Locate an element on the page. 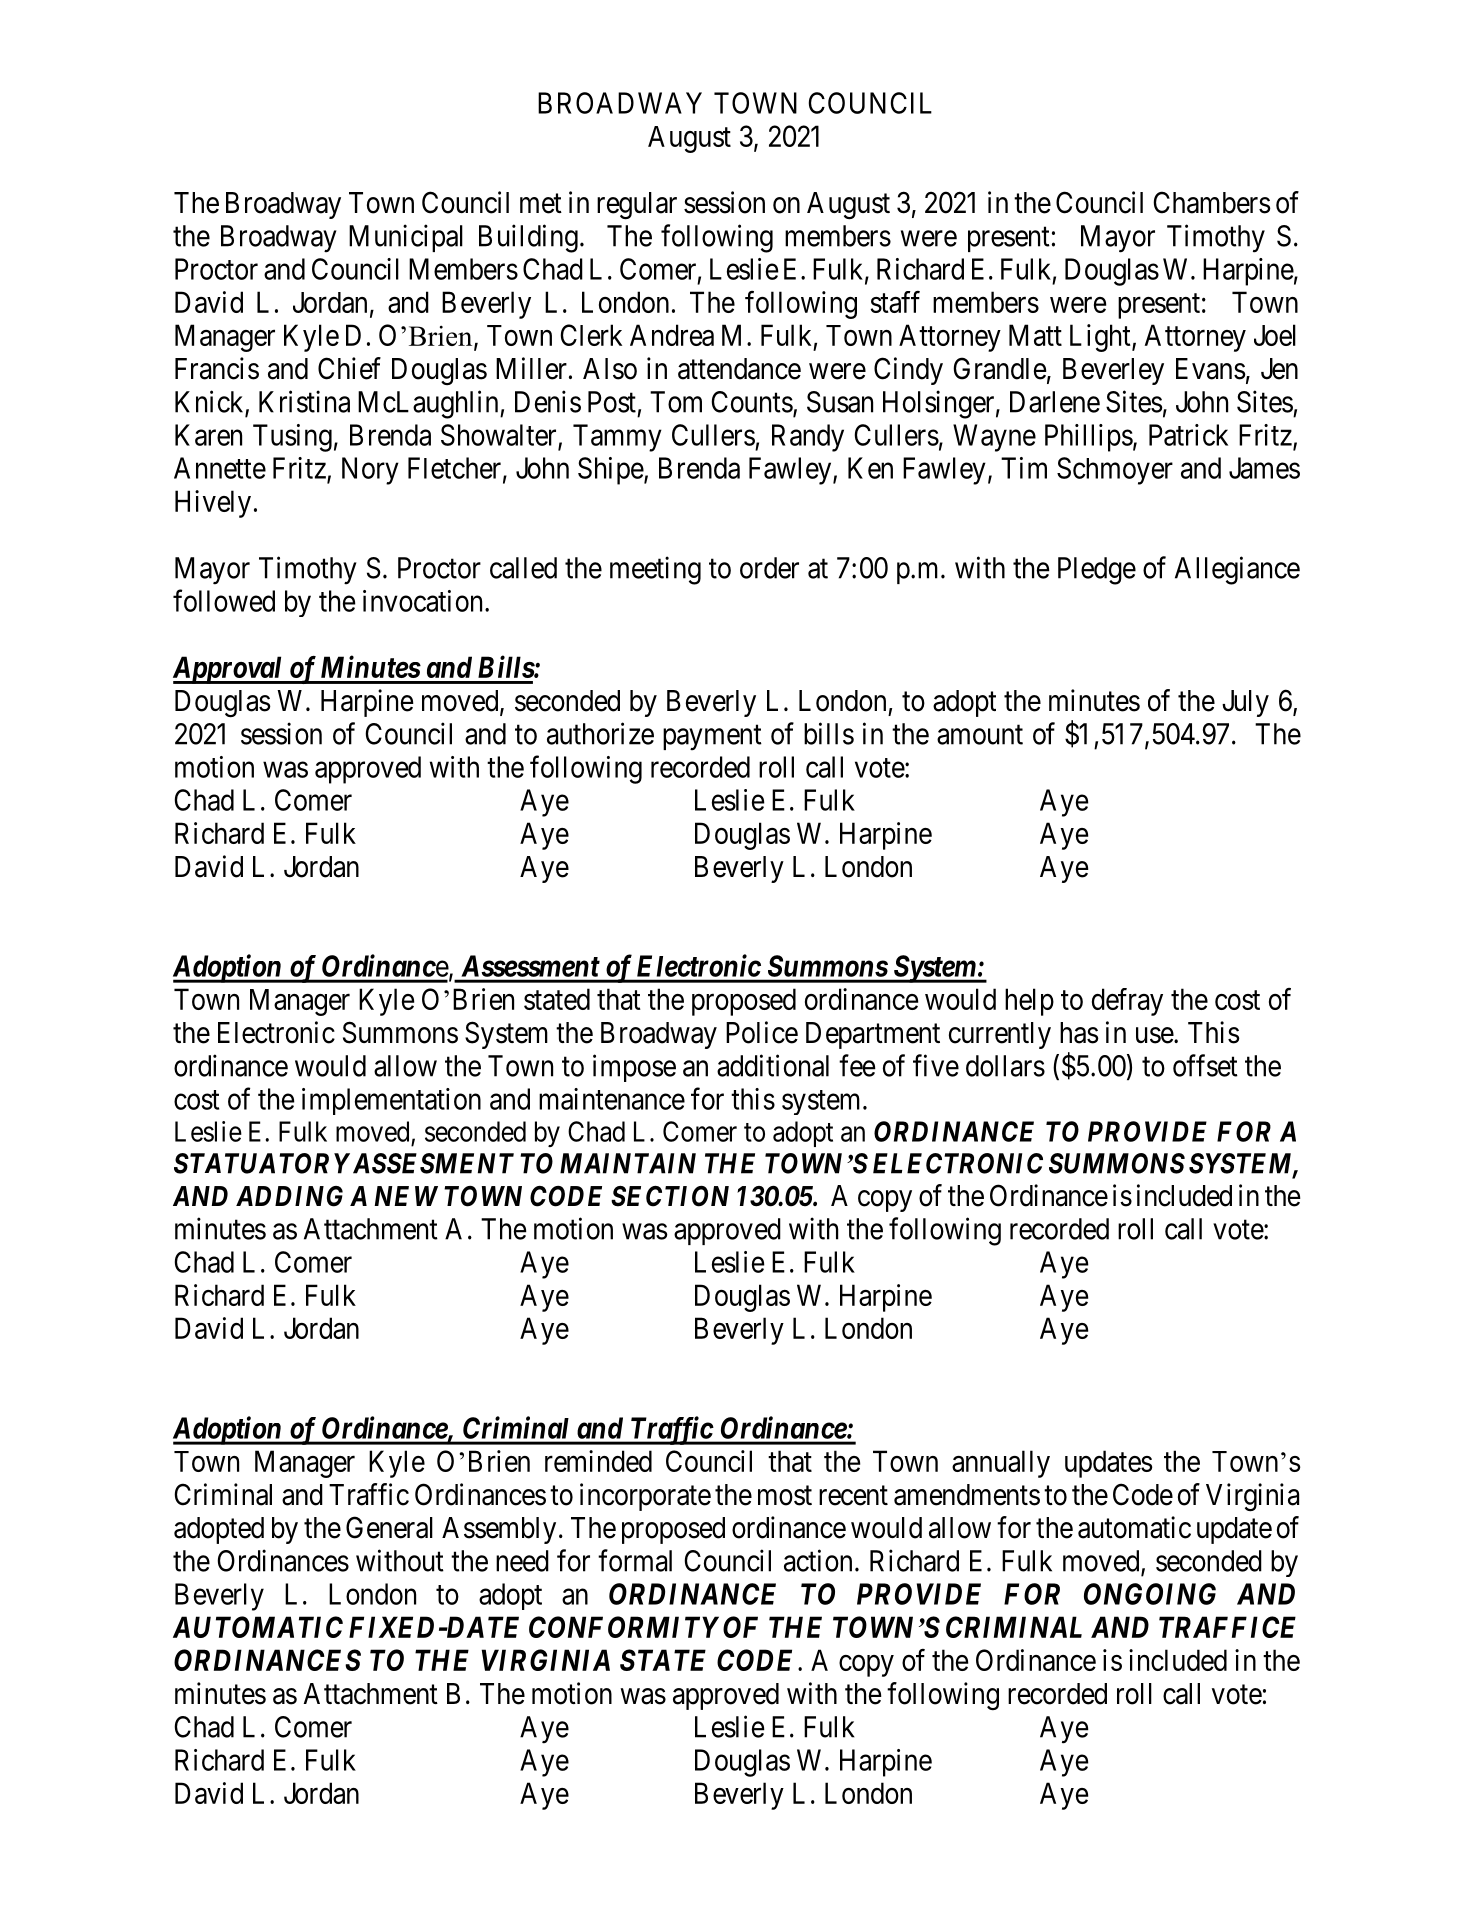 This image has height=1905, width=1472. Municipal is located at coordinates (406, 238).
